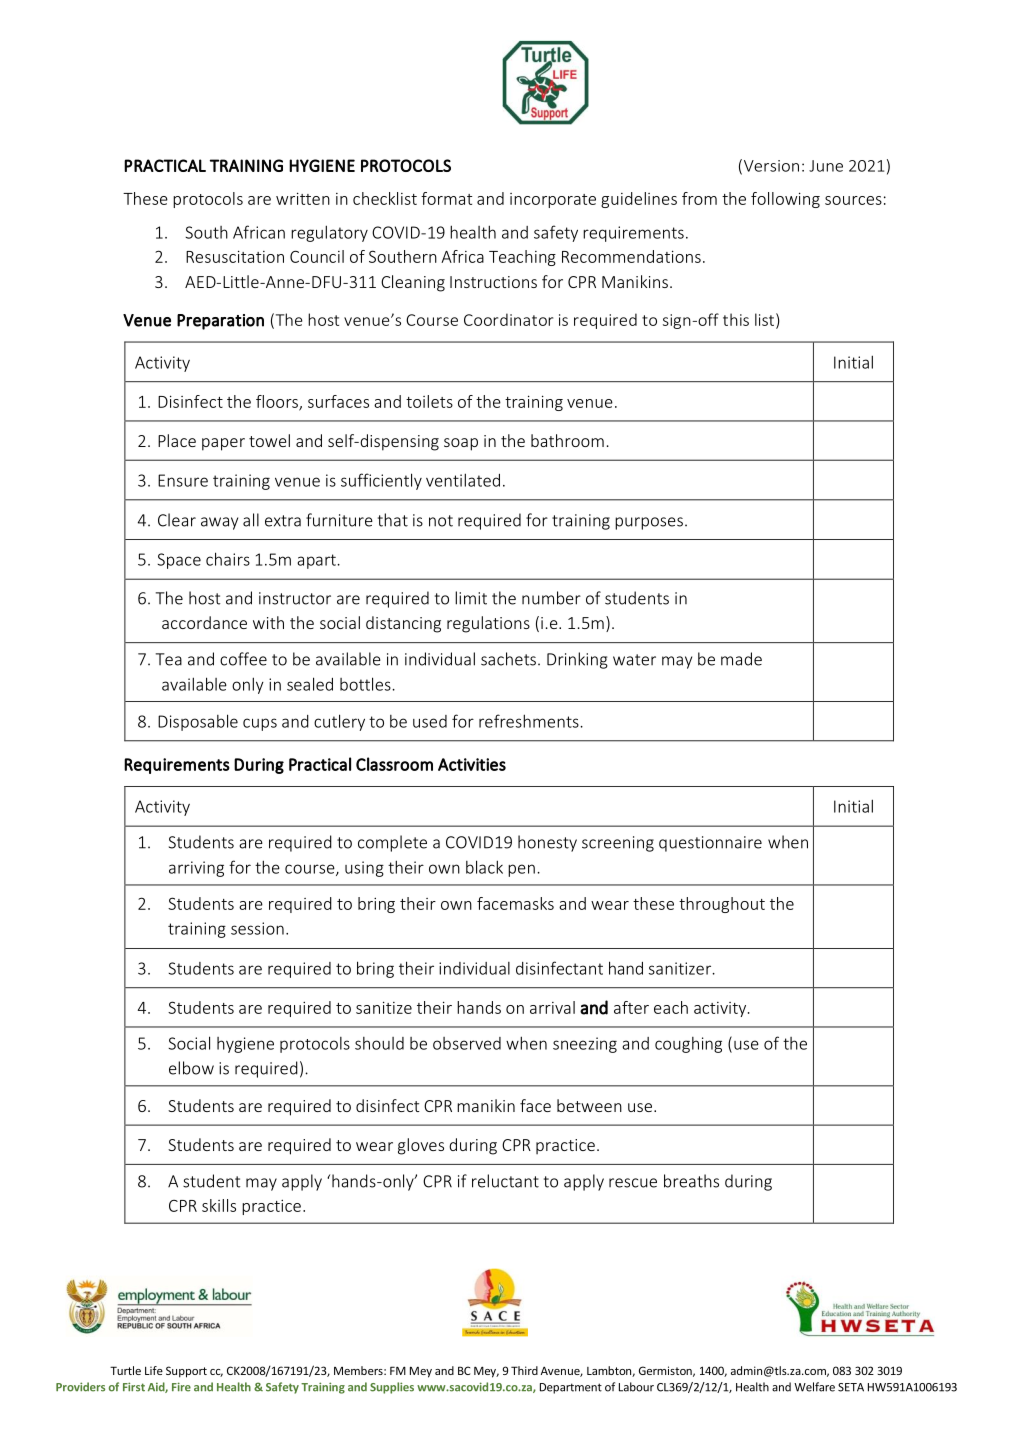 This screenshot has height=1436, width=1015. Describe the element at coordinates (524, 1370) in the screenshot. I see `Third` at that location.
